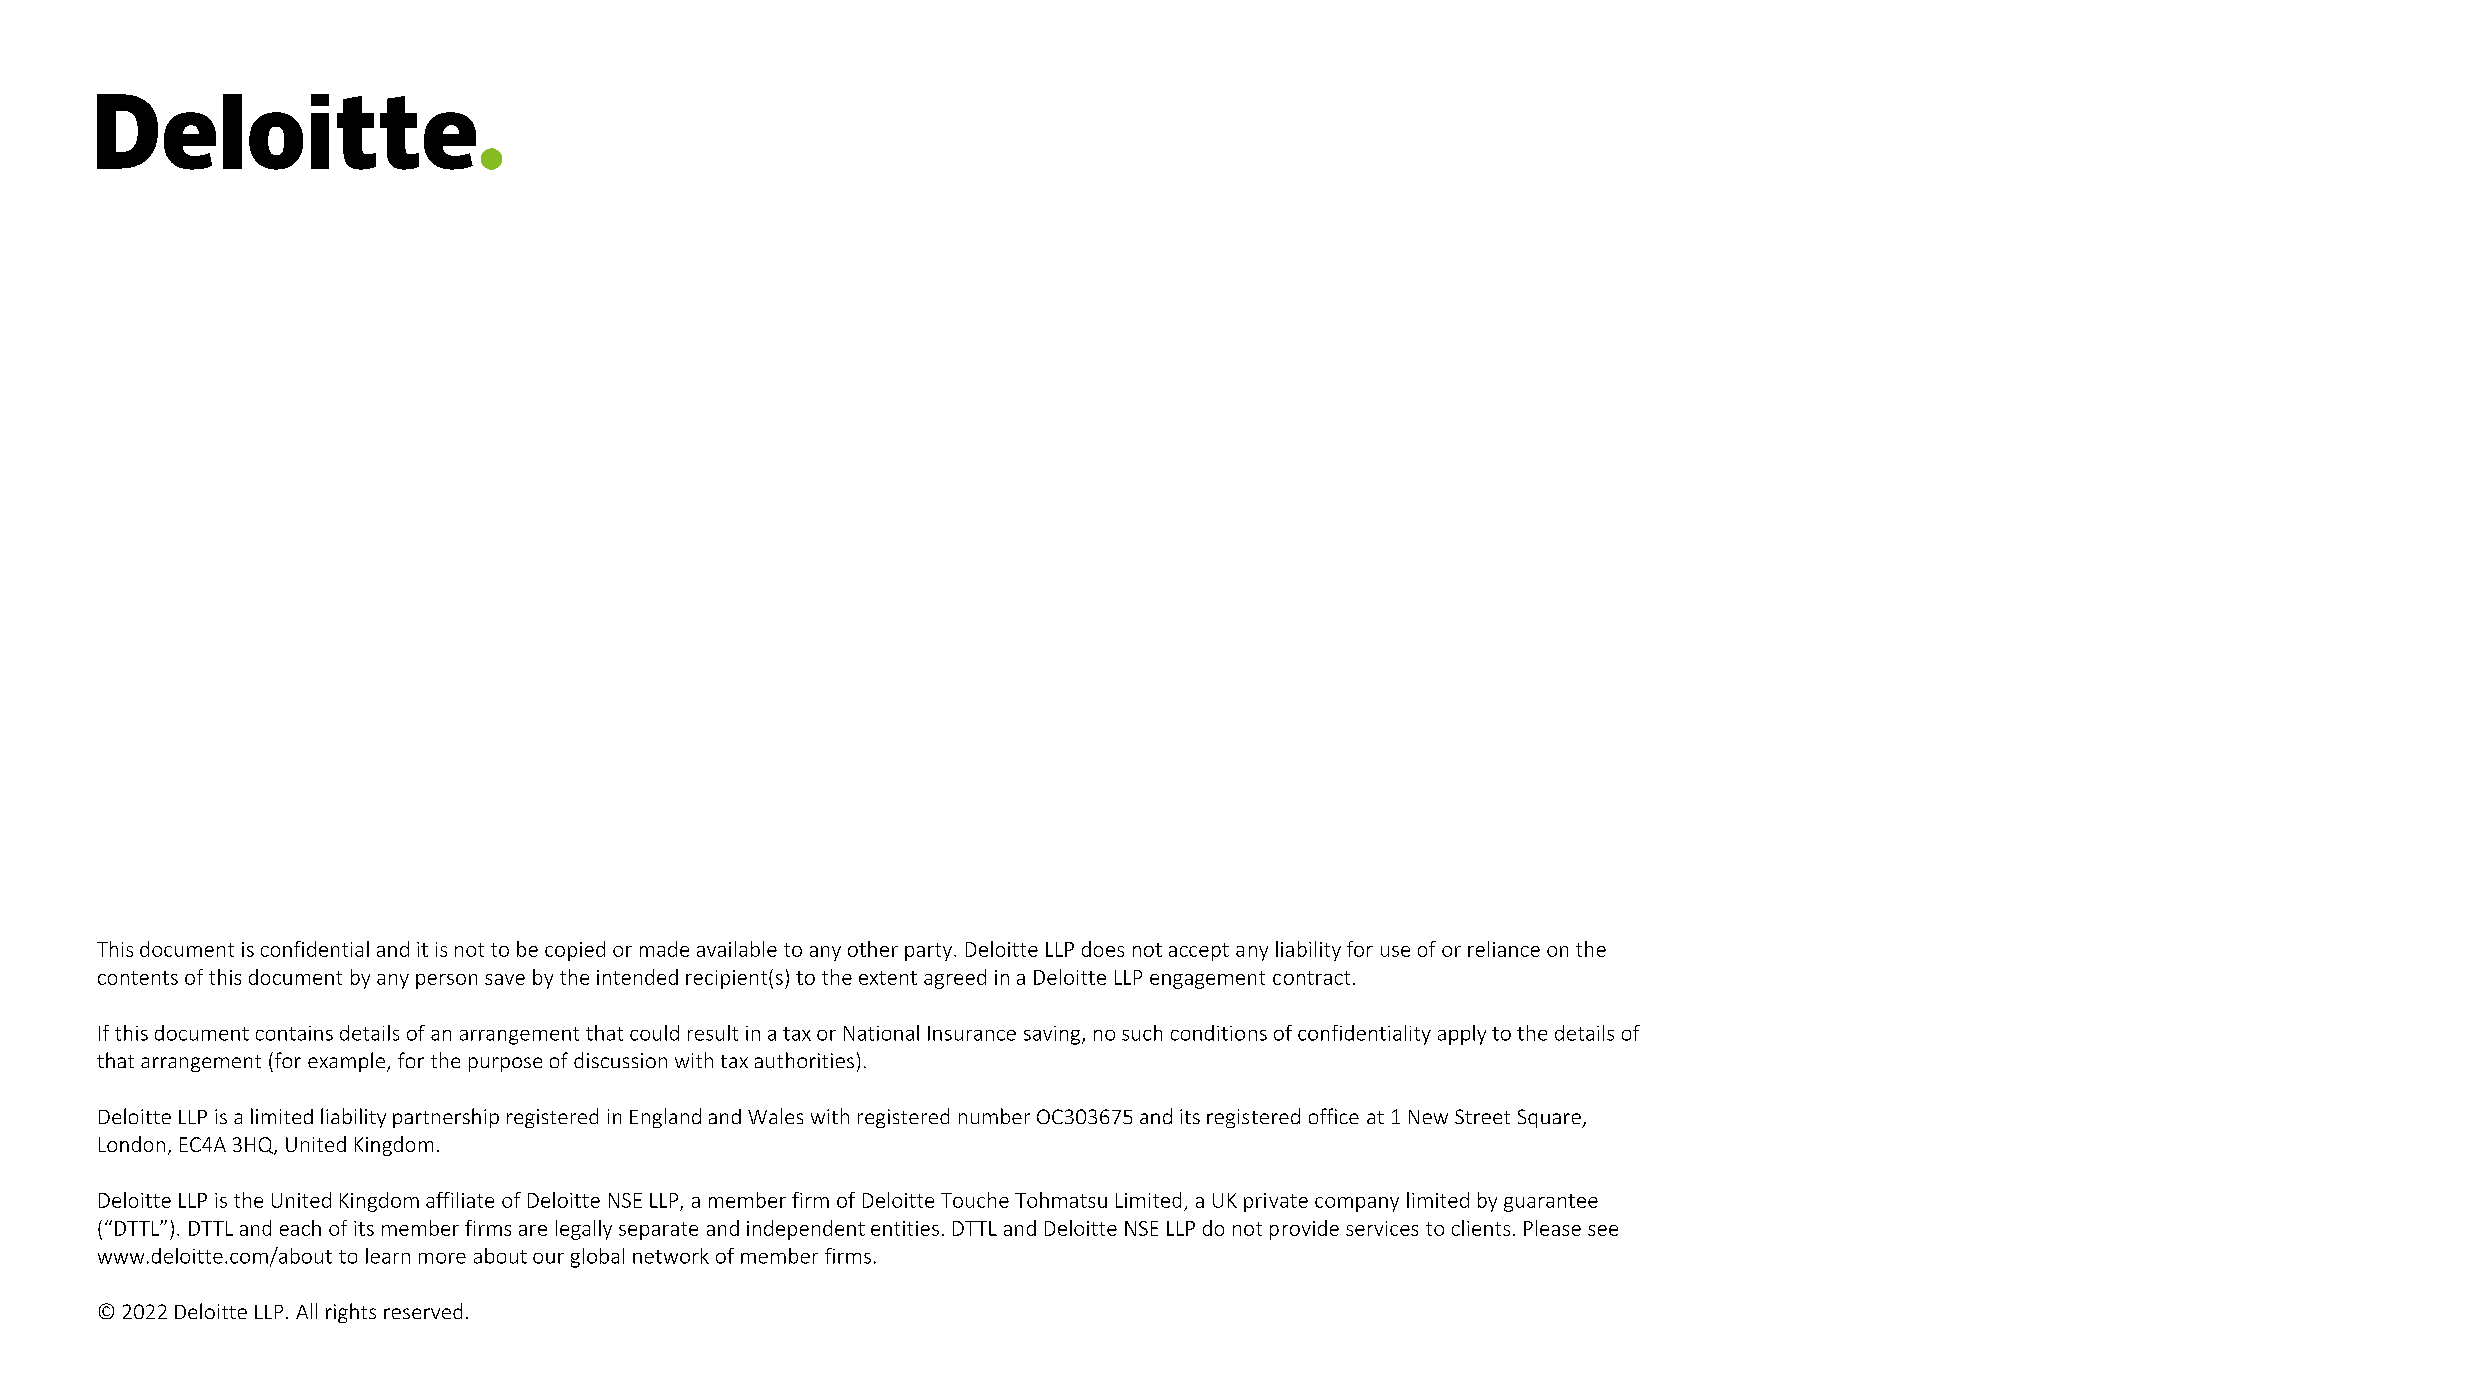 This document has height=1394, width=2479. I want to click on each, so click(300, 1228).
